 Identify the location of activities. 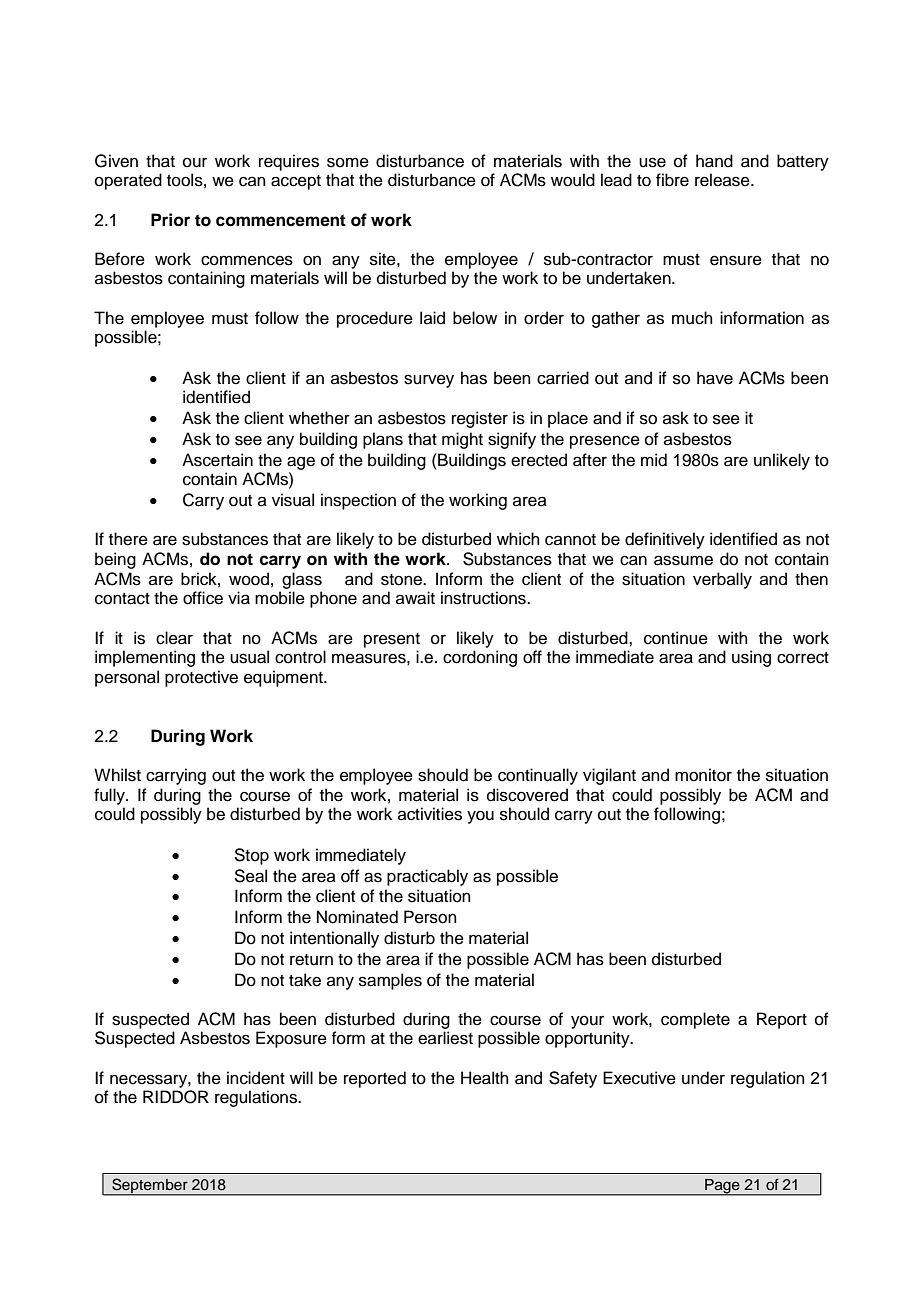
(430, 814).
